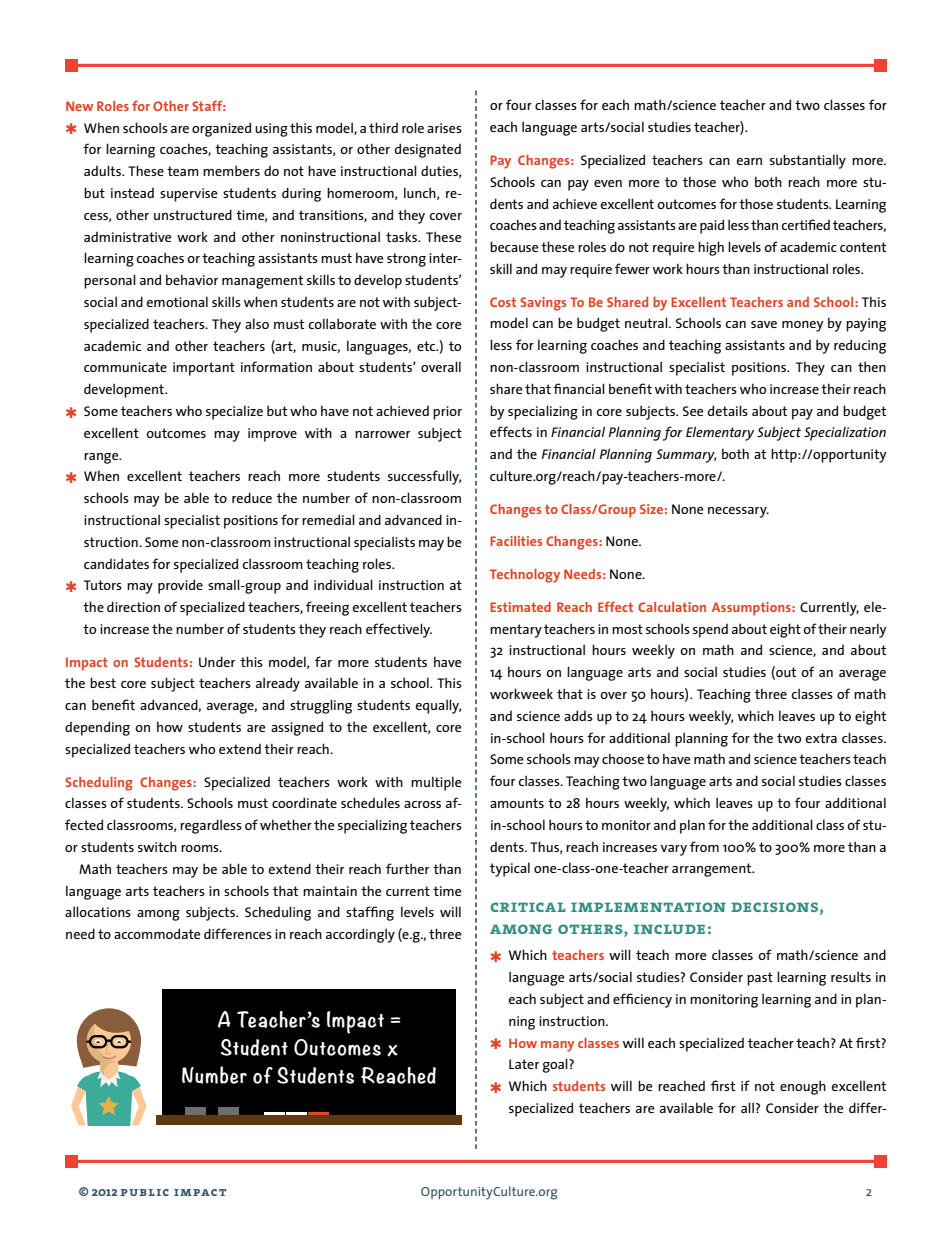 The image size is (952, 1233). Describe the element at coordinates (436, 783) in the page. I see `multiple` at that location.
